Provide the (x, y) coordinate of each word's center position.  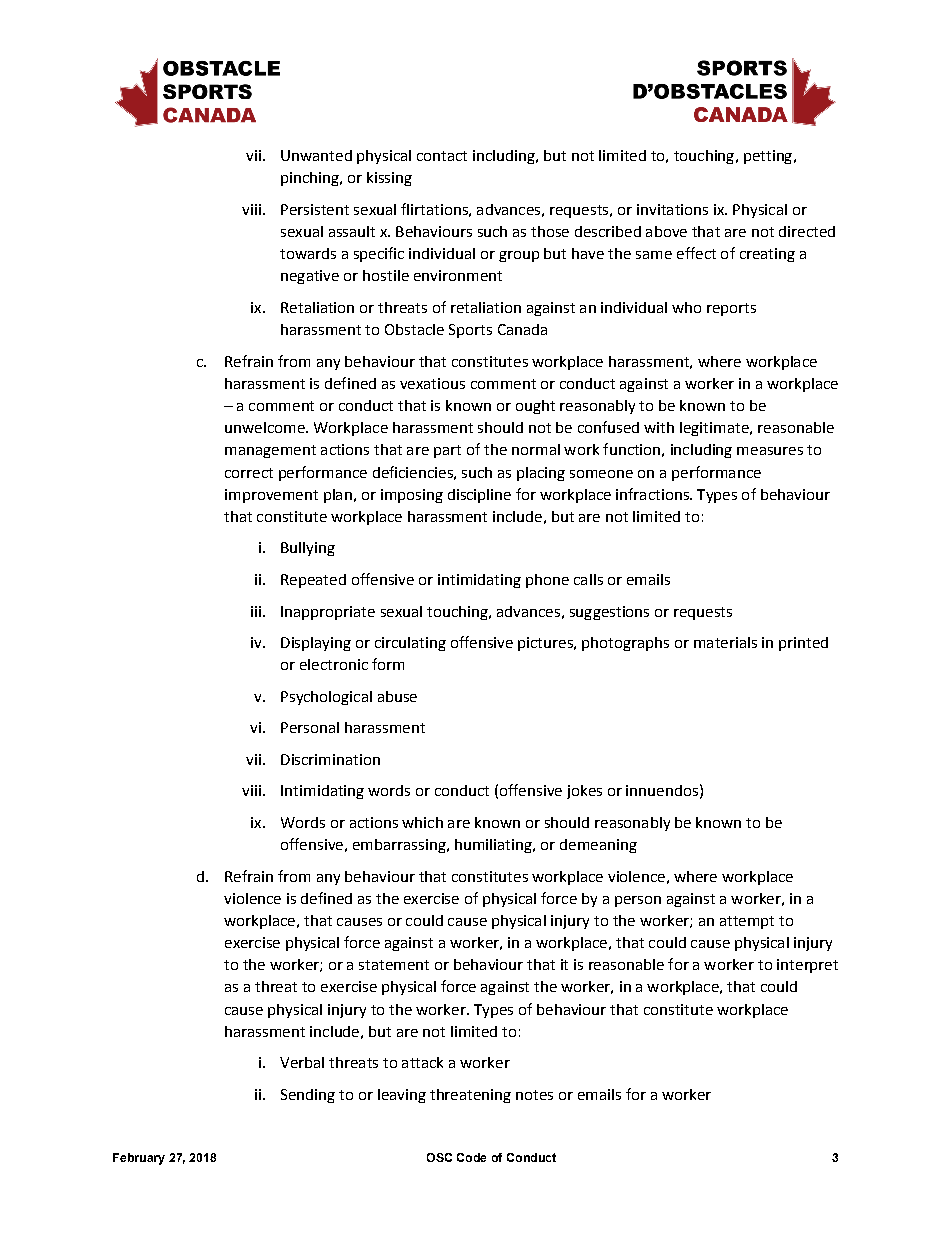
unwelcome (266, 427)
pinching (311, 179)
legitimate (715, 429)
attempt (747, 922)
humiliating (494, 846)
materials (725, 642)
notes (534, 1095)
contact (442, 156)
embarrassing (400, 846)
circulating (410, 644)
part (447, 451)
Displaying (316, 644)
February (139, 1159)
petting (769, 157)
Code (471, 1157)
